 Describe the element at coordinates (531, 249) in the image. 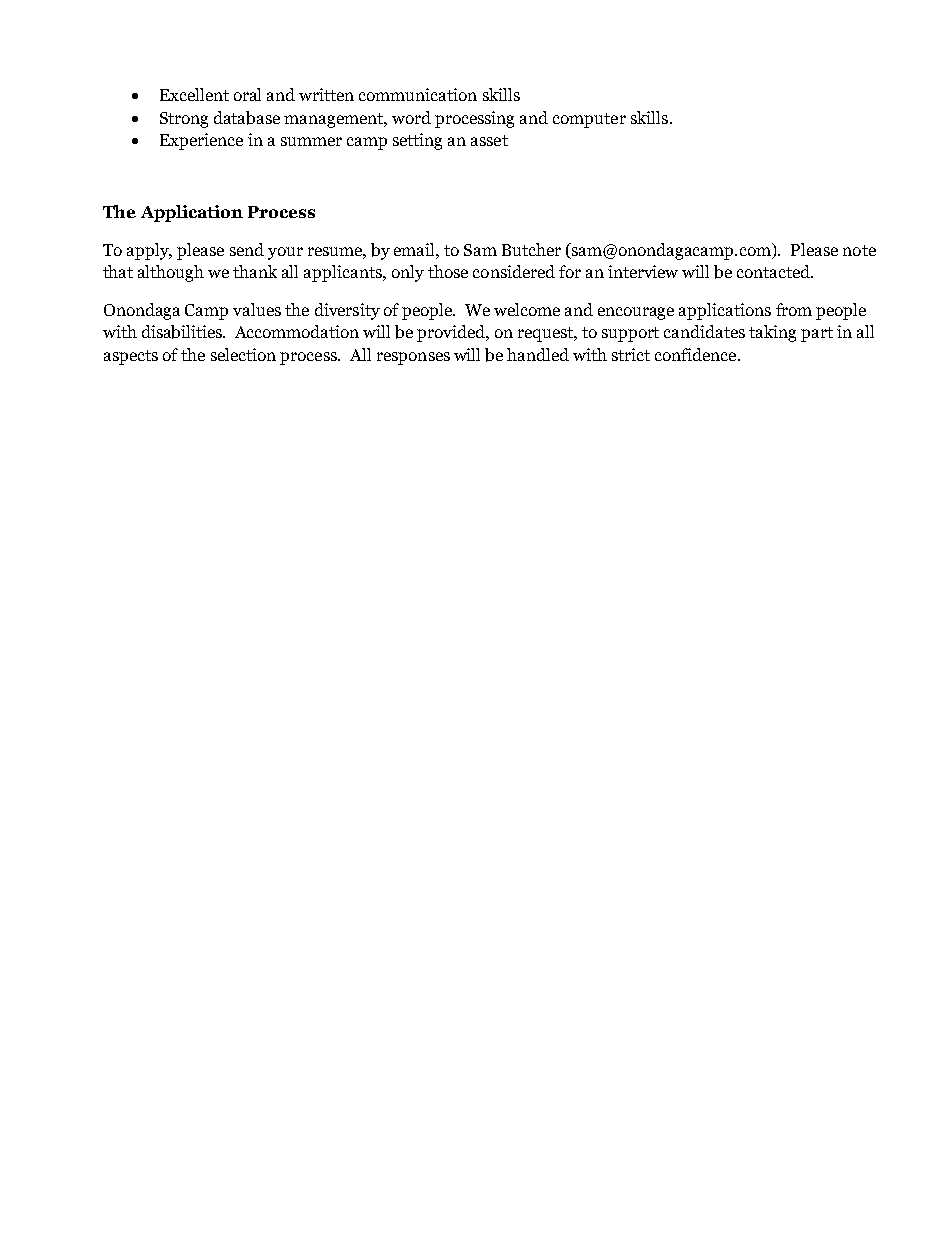

I see `Butcher` at that location.
